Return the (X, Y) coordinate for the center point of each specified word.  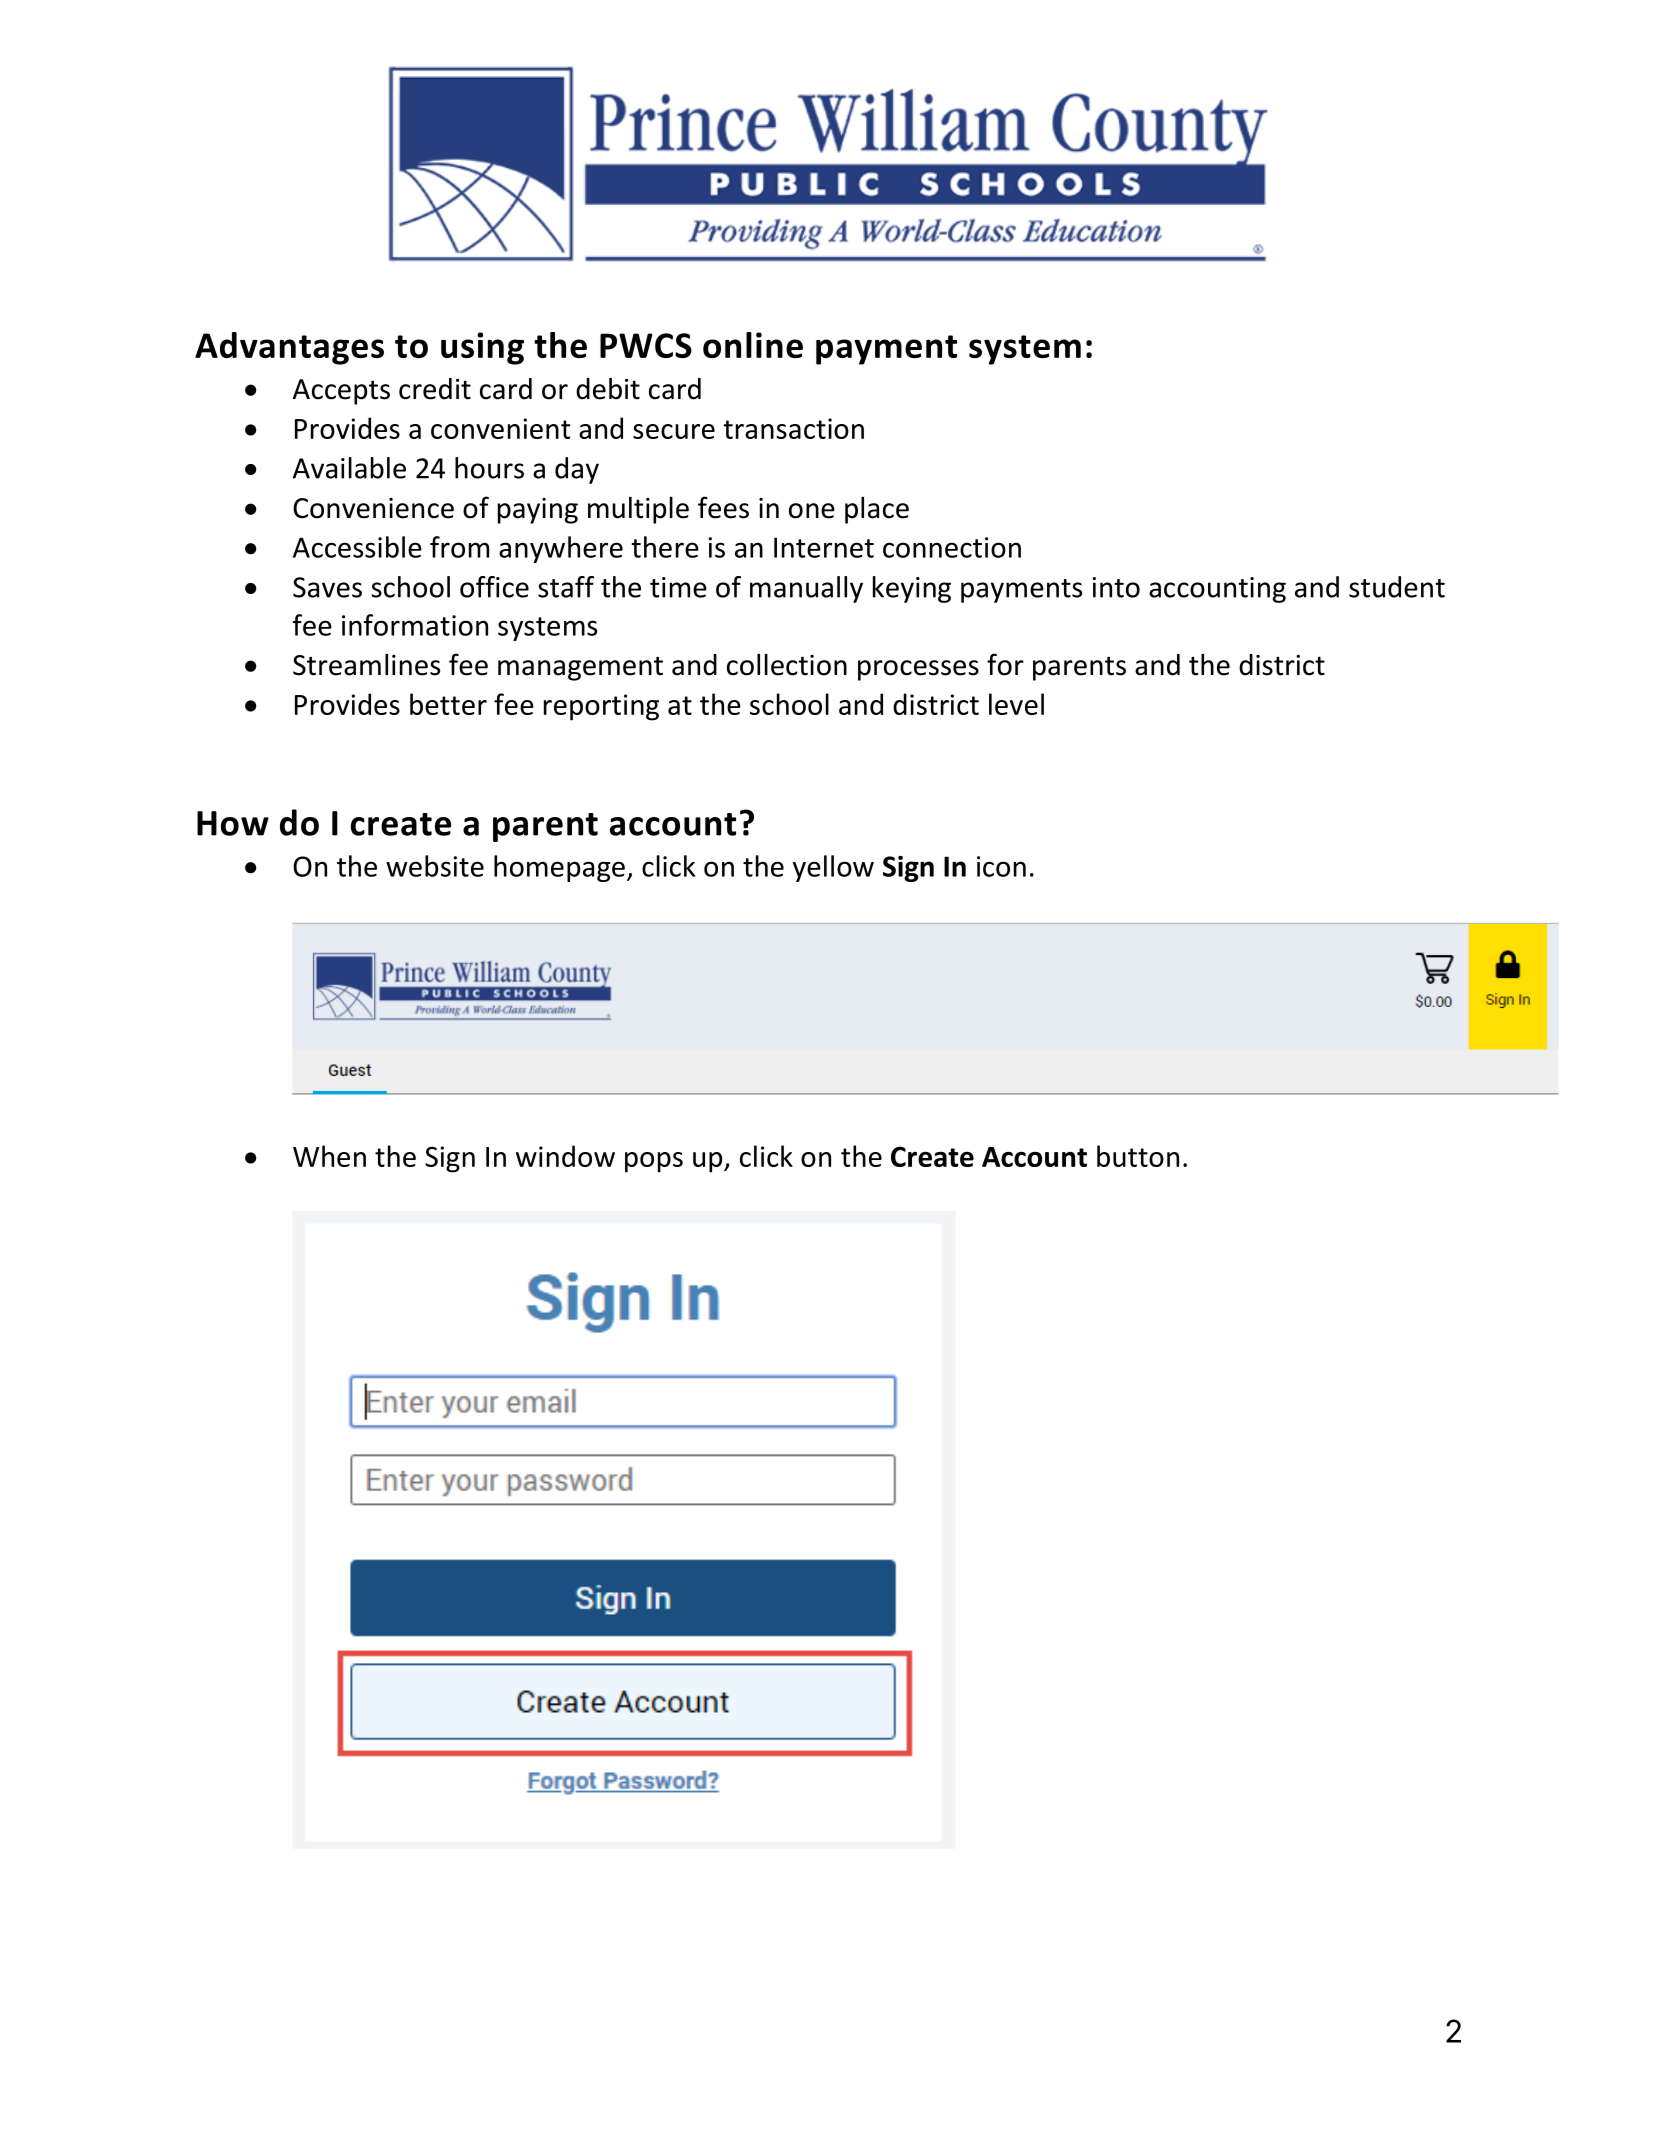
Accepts (341, 392)
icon (1001, 866)
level (1016, 704)
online (753, 345)
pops (654, 1162)
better (448, 704)
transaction (793, 428)
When (329, 1156)
